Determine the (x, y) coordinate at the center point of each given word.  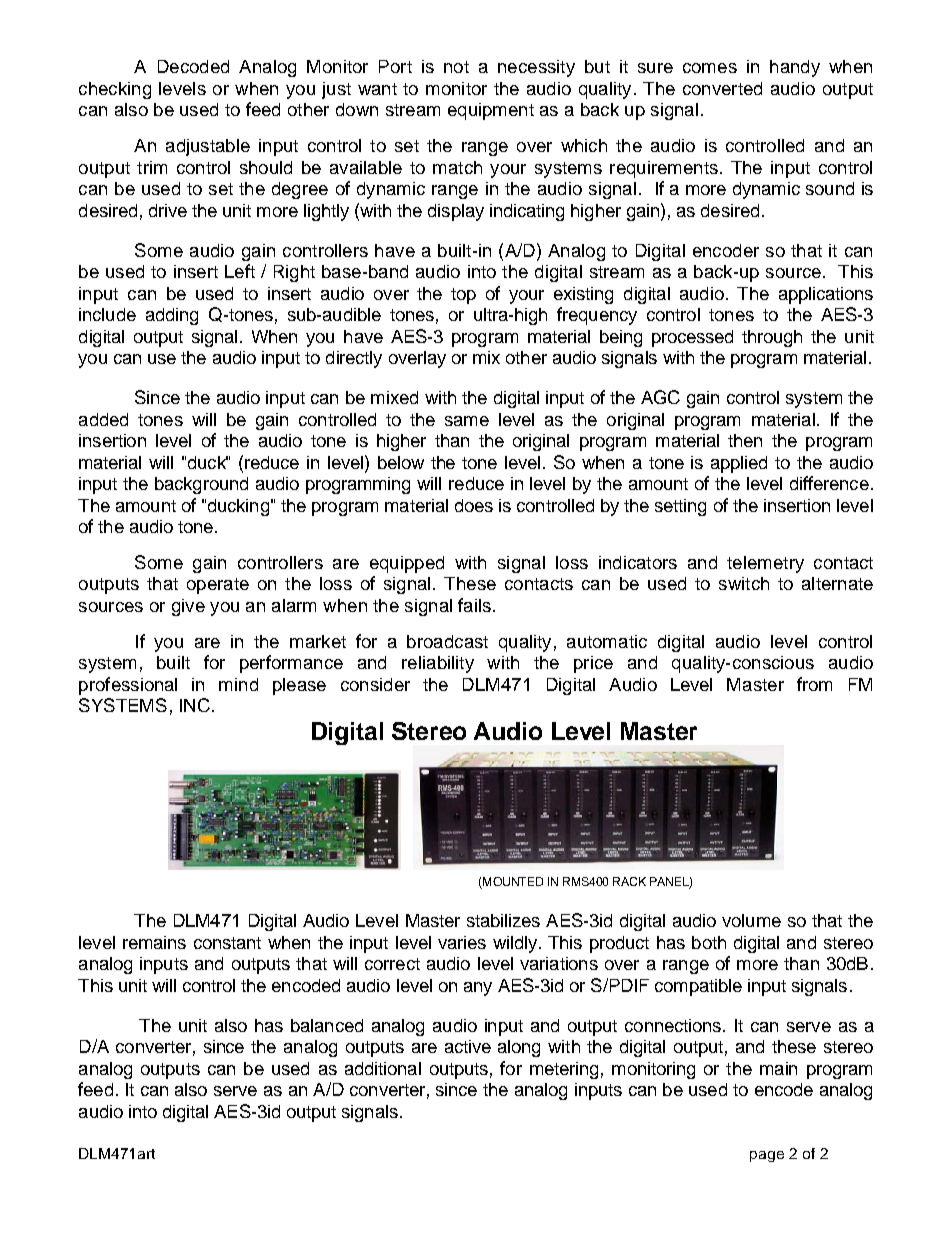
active (468, 1046)
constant (227, 943)
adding (172, 316)
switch (744, 583)
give (188, 607)
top (463, 296)
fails (474, 605)
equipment (491, 111)
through (772, 338)
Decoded (193, 66)
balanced (327, 1025)
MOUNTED (513, 881)
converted (722, 88)
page (767, 1156)
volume (751, 920)
